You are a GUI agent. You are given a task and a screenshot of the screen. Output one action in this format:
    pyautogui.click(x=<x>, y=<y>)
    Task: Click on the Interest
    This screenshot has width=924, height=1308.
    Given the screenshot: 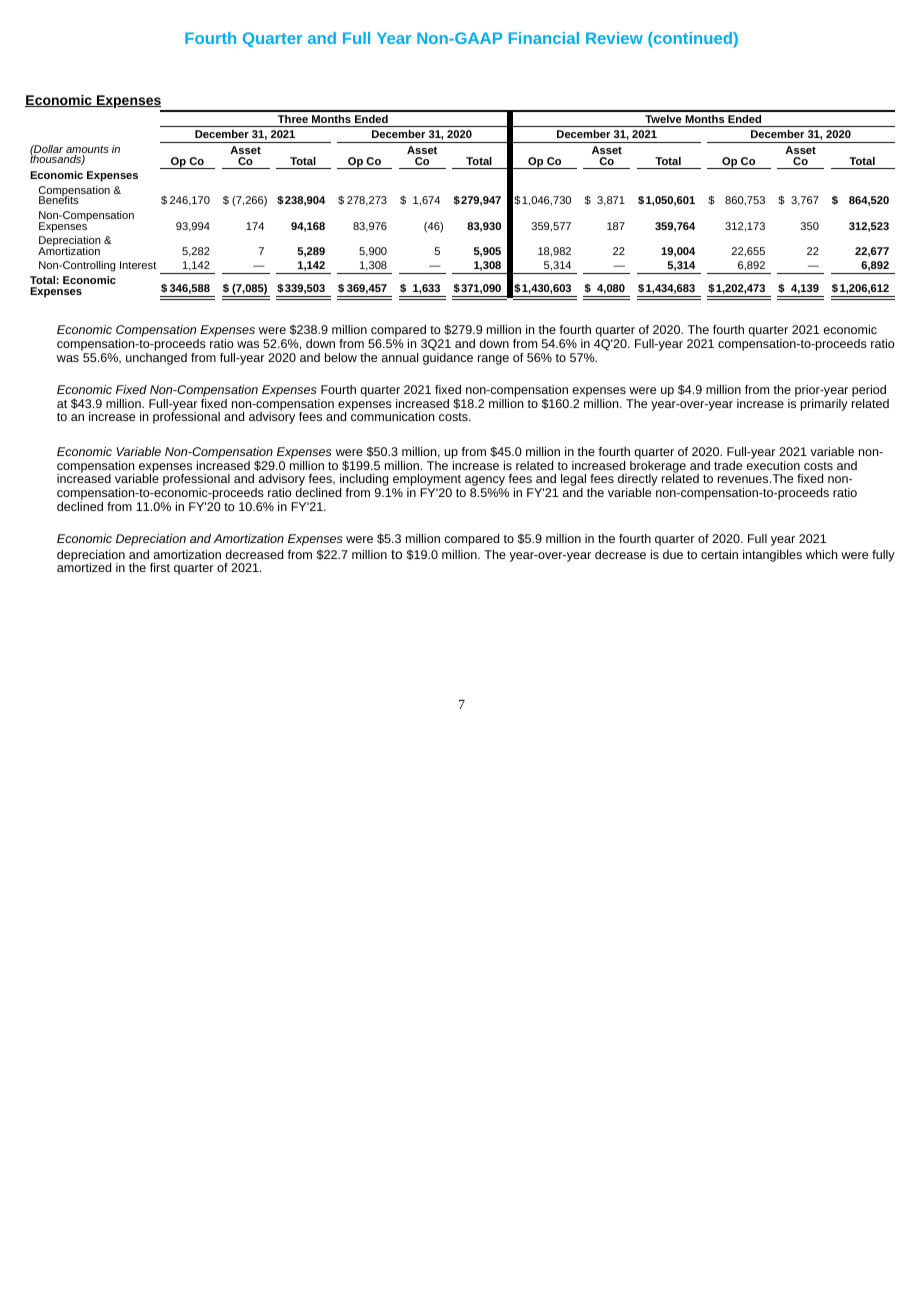 What is the action you would take?
    pyautogui.click(x=138, y=265)
